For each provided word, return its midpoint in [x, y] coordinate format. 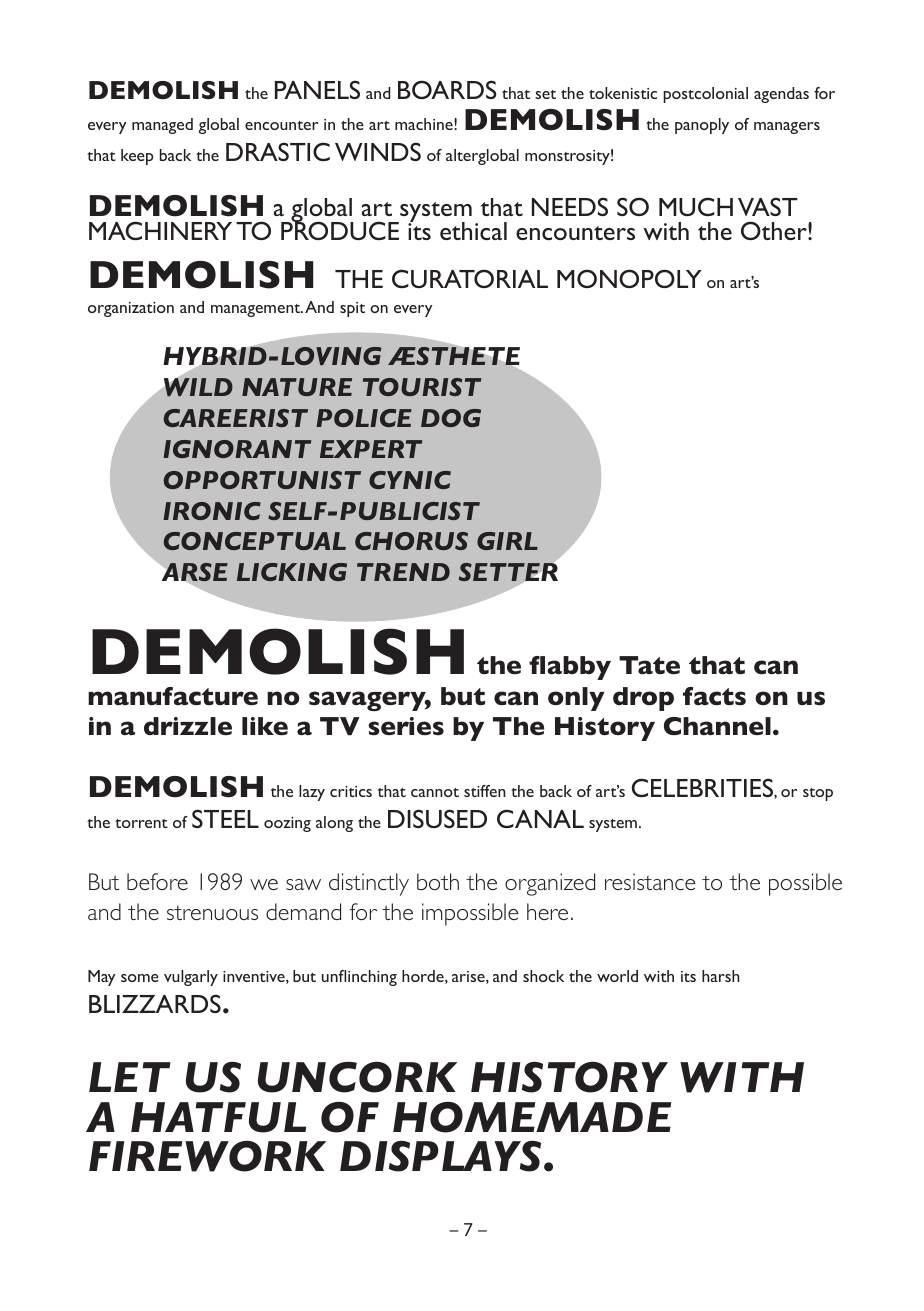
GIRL [507, 541]
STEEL [225, 818]
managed [162, 126]
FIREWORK [207, 1156]
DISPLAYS [440, 1156]
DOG [451, 418]
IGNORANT [237, 449]
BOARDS [447, 89]
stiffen [485, 791]
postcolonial [705, 95]
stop [818, 794]
